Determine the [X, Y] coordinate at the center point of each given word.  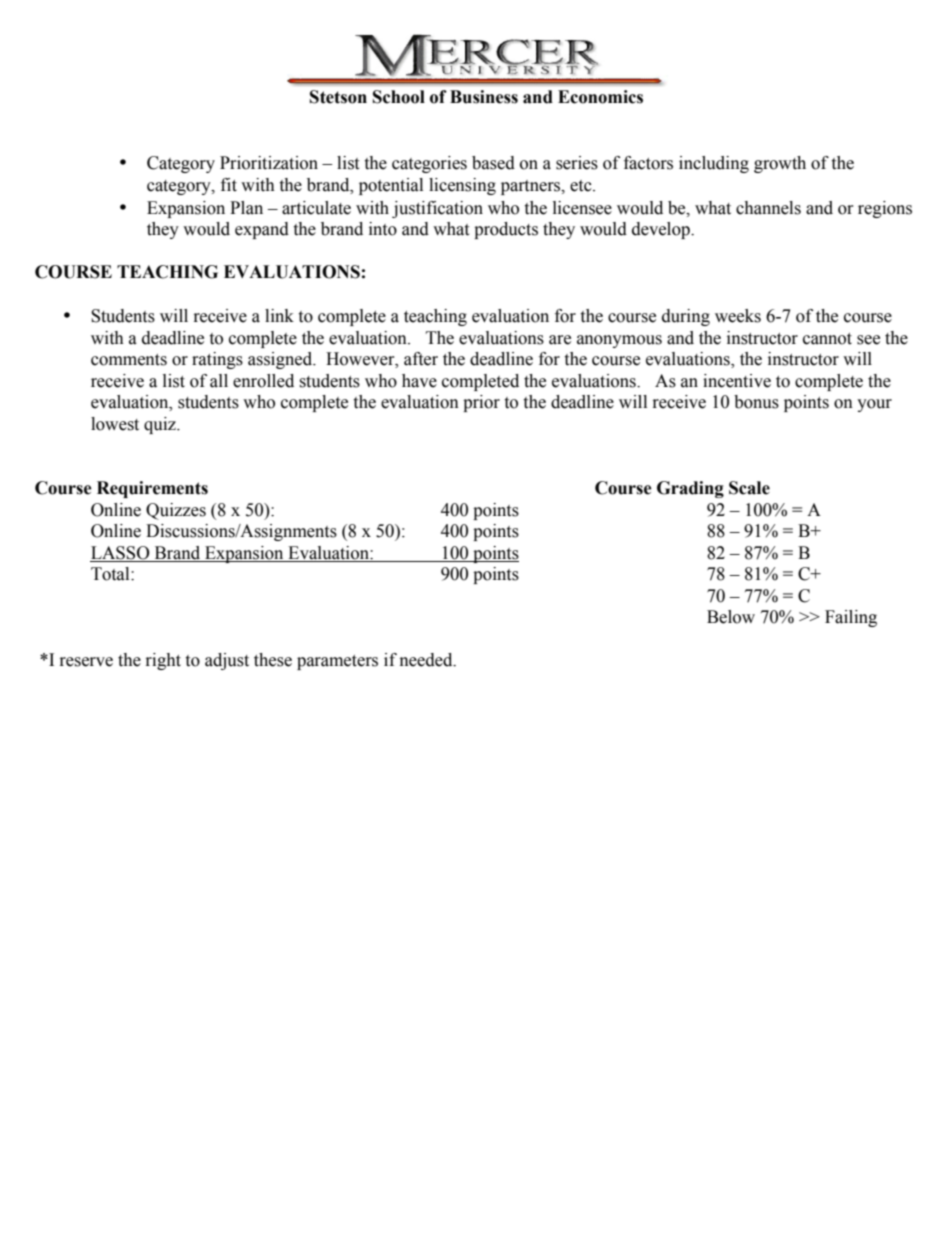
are [560, 340]
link [279, 315]
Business [484, 97]
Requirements [152, 489]
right [163, 661]
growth [780, 164]
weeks [738, 316]
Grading [690, 489]
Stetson [338, 97]
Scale [749, 488]
